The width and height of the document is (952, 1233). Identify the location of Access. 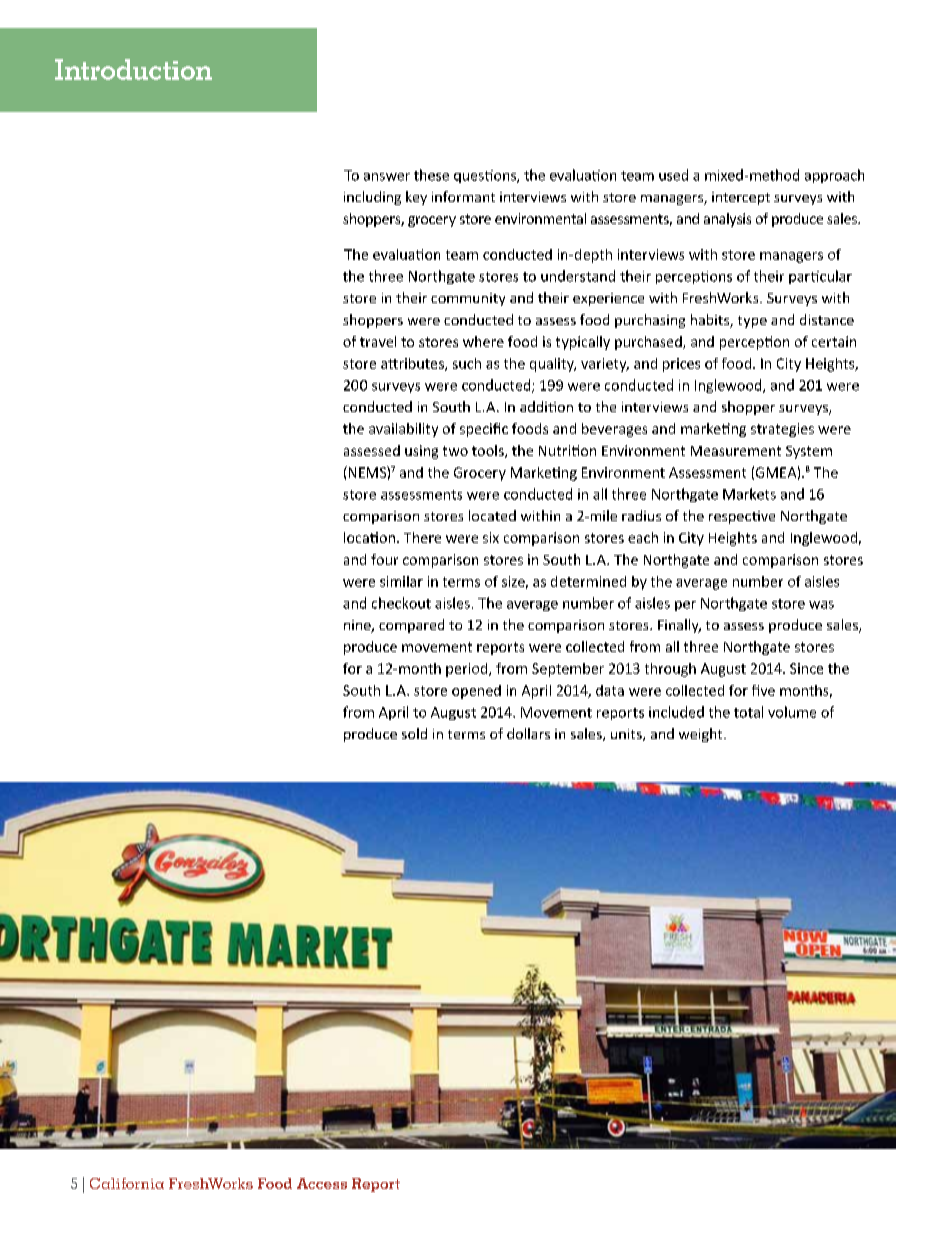
(322, 1183).
